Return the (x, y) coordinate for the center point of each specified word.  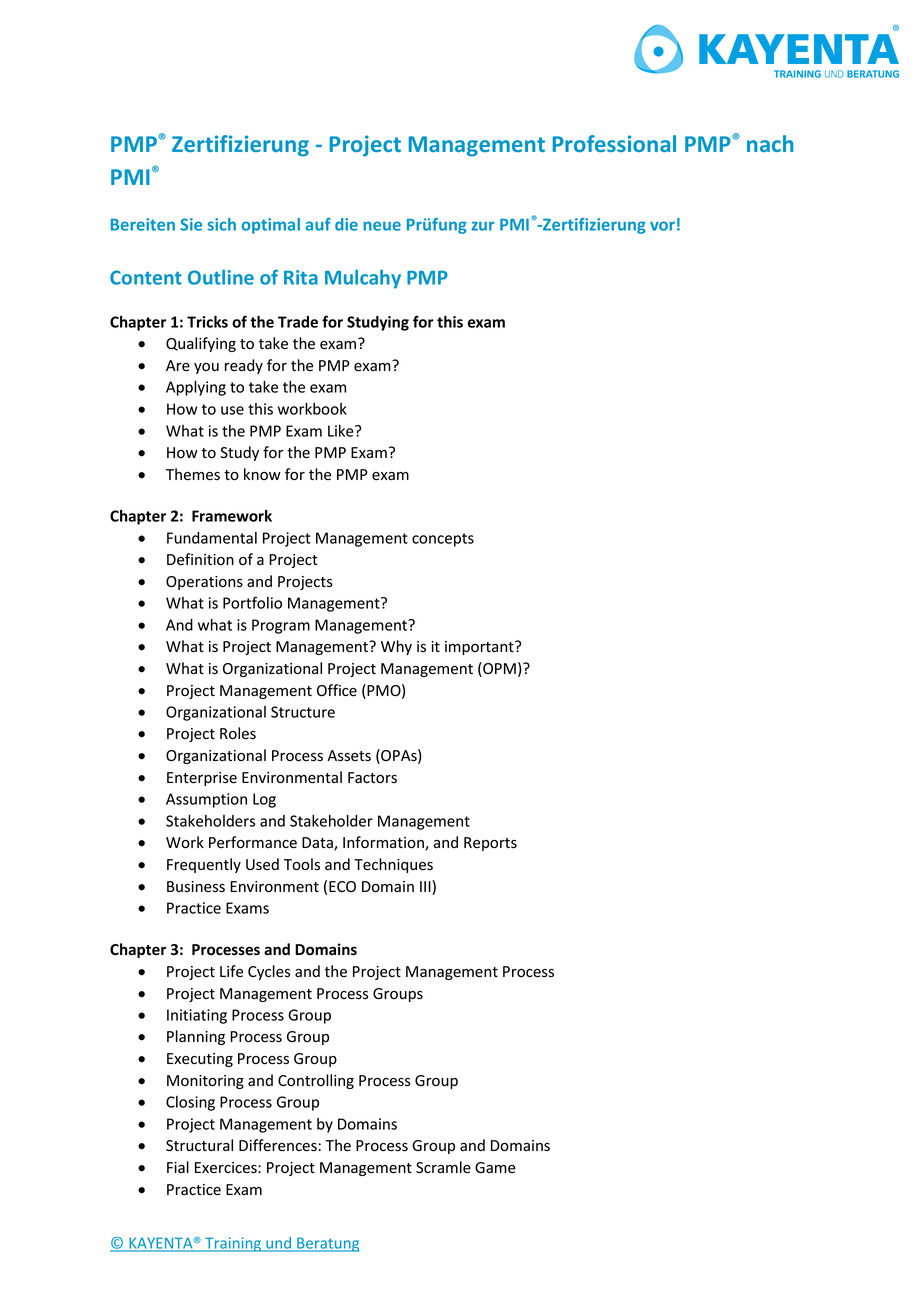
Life (231, 971)
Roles (238, 733)
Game (495, 1167)
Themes (193, 474)
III (426, 887)
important (480, 648)
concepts (443, 540)
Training (233, 1244)
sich (222, 224)
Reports (490, 844)
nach (770, 143)
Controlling (316, 1081)
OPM (498, 669)
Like (342, 431)
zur (483, 226)
